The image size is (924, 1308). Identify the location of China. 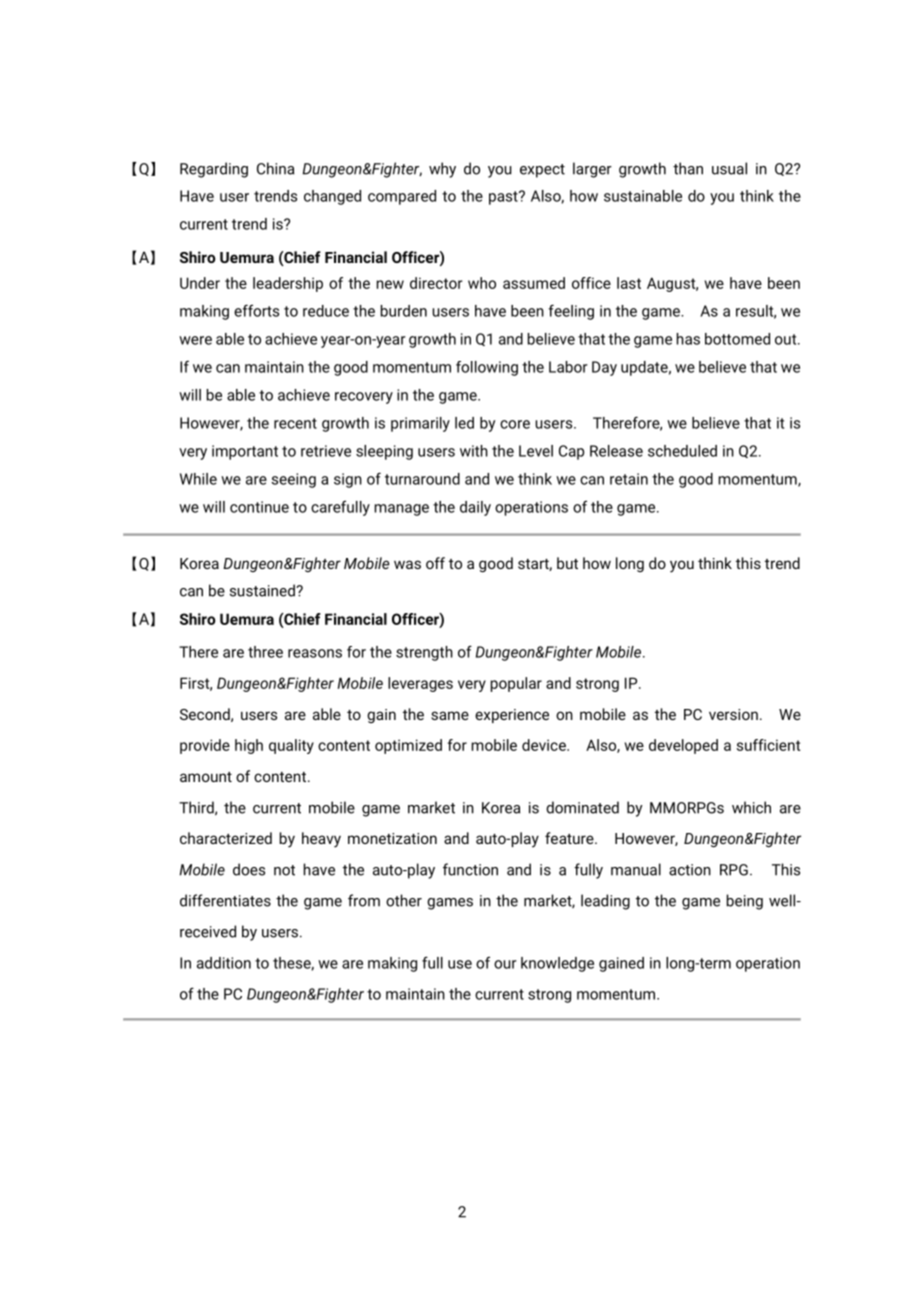
(275, 168).
